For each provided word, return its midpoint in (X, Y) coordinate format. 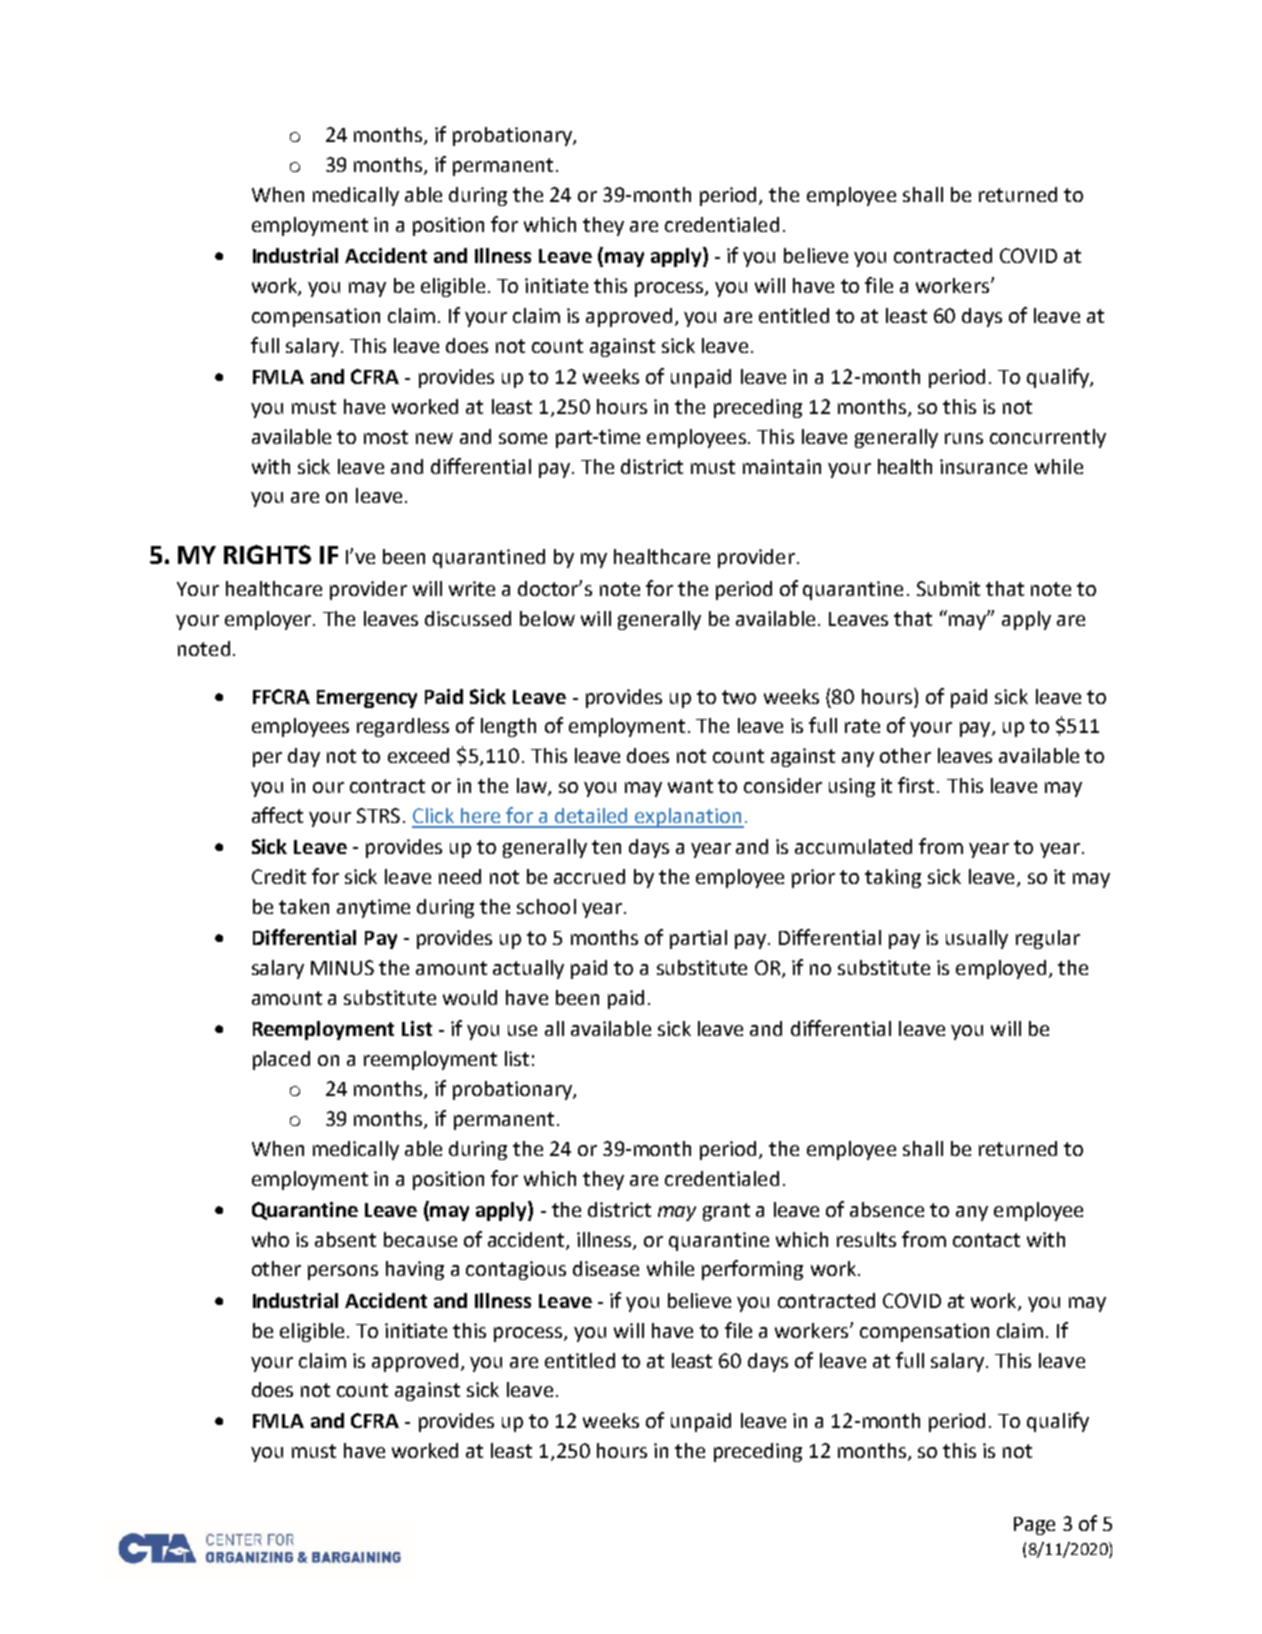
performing (752, 1270)
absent (345, 1239)
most (386, 437)
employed (1001, 969)
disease (606, 1268)
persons (343, 1272)
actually (528, 969)
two (739, 697)
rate (862, 726)
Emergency (367, 699)
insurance (983, 466)
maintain (782, 466)
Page (1034, 1526)
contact (986, 1240)
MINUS (342, 967)
